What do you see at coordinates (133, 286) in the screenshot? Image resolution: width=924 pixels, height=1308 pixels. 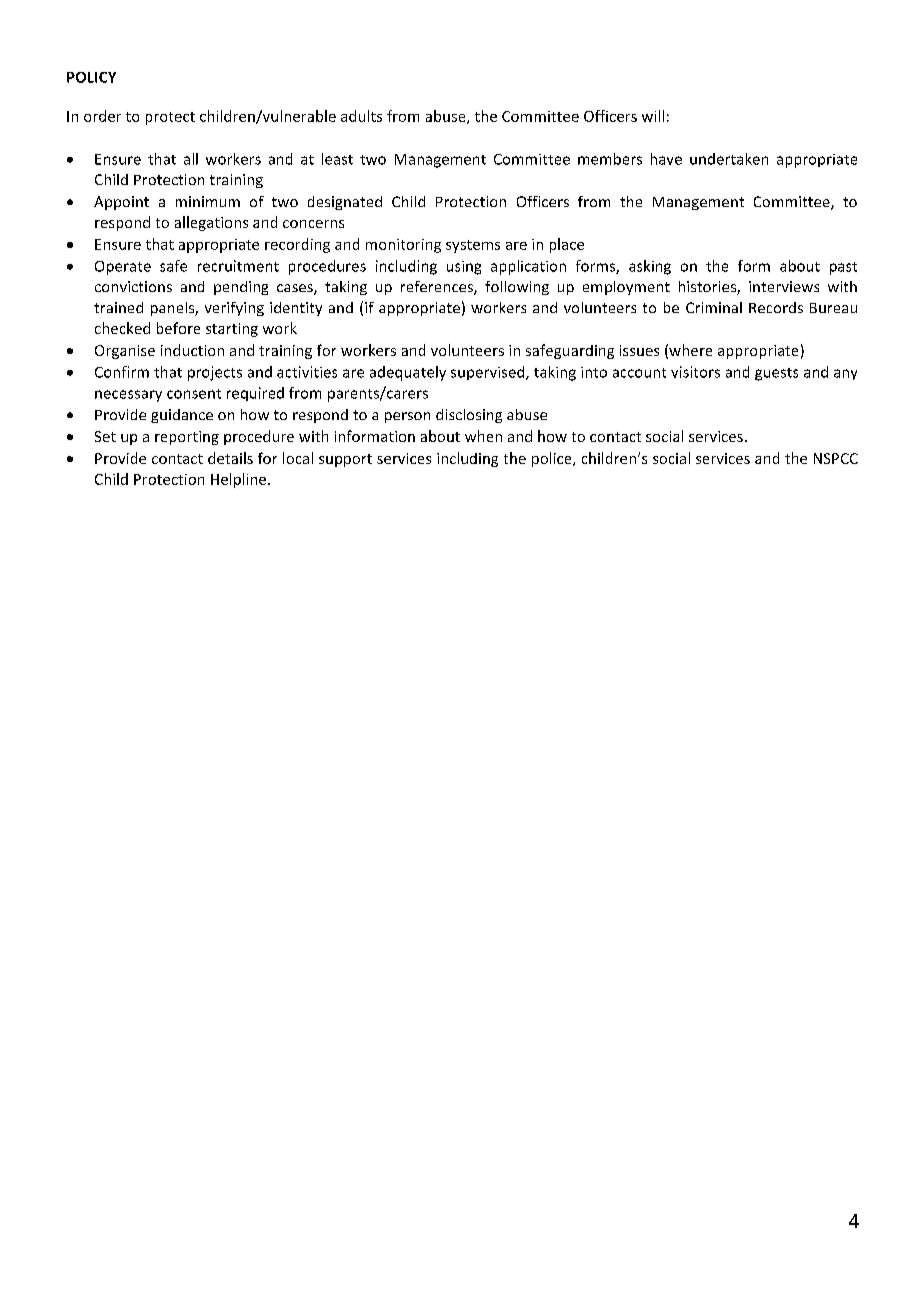 I see `convictions` at bounding box center [133, 286].
